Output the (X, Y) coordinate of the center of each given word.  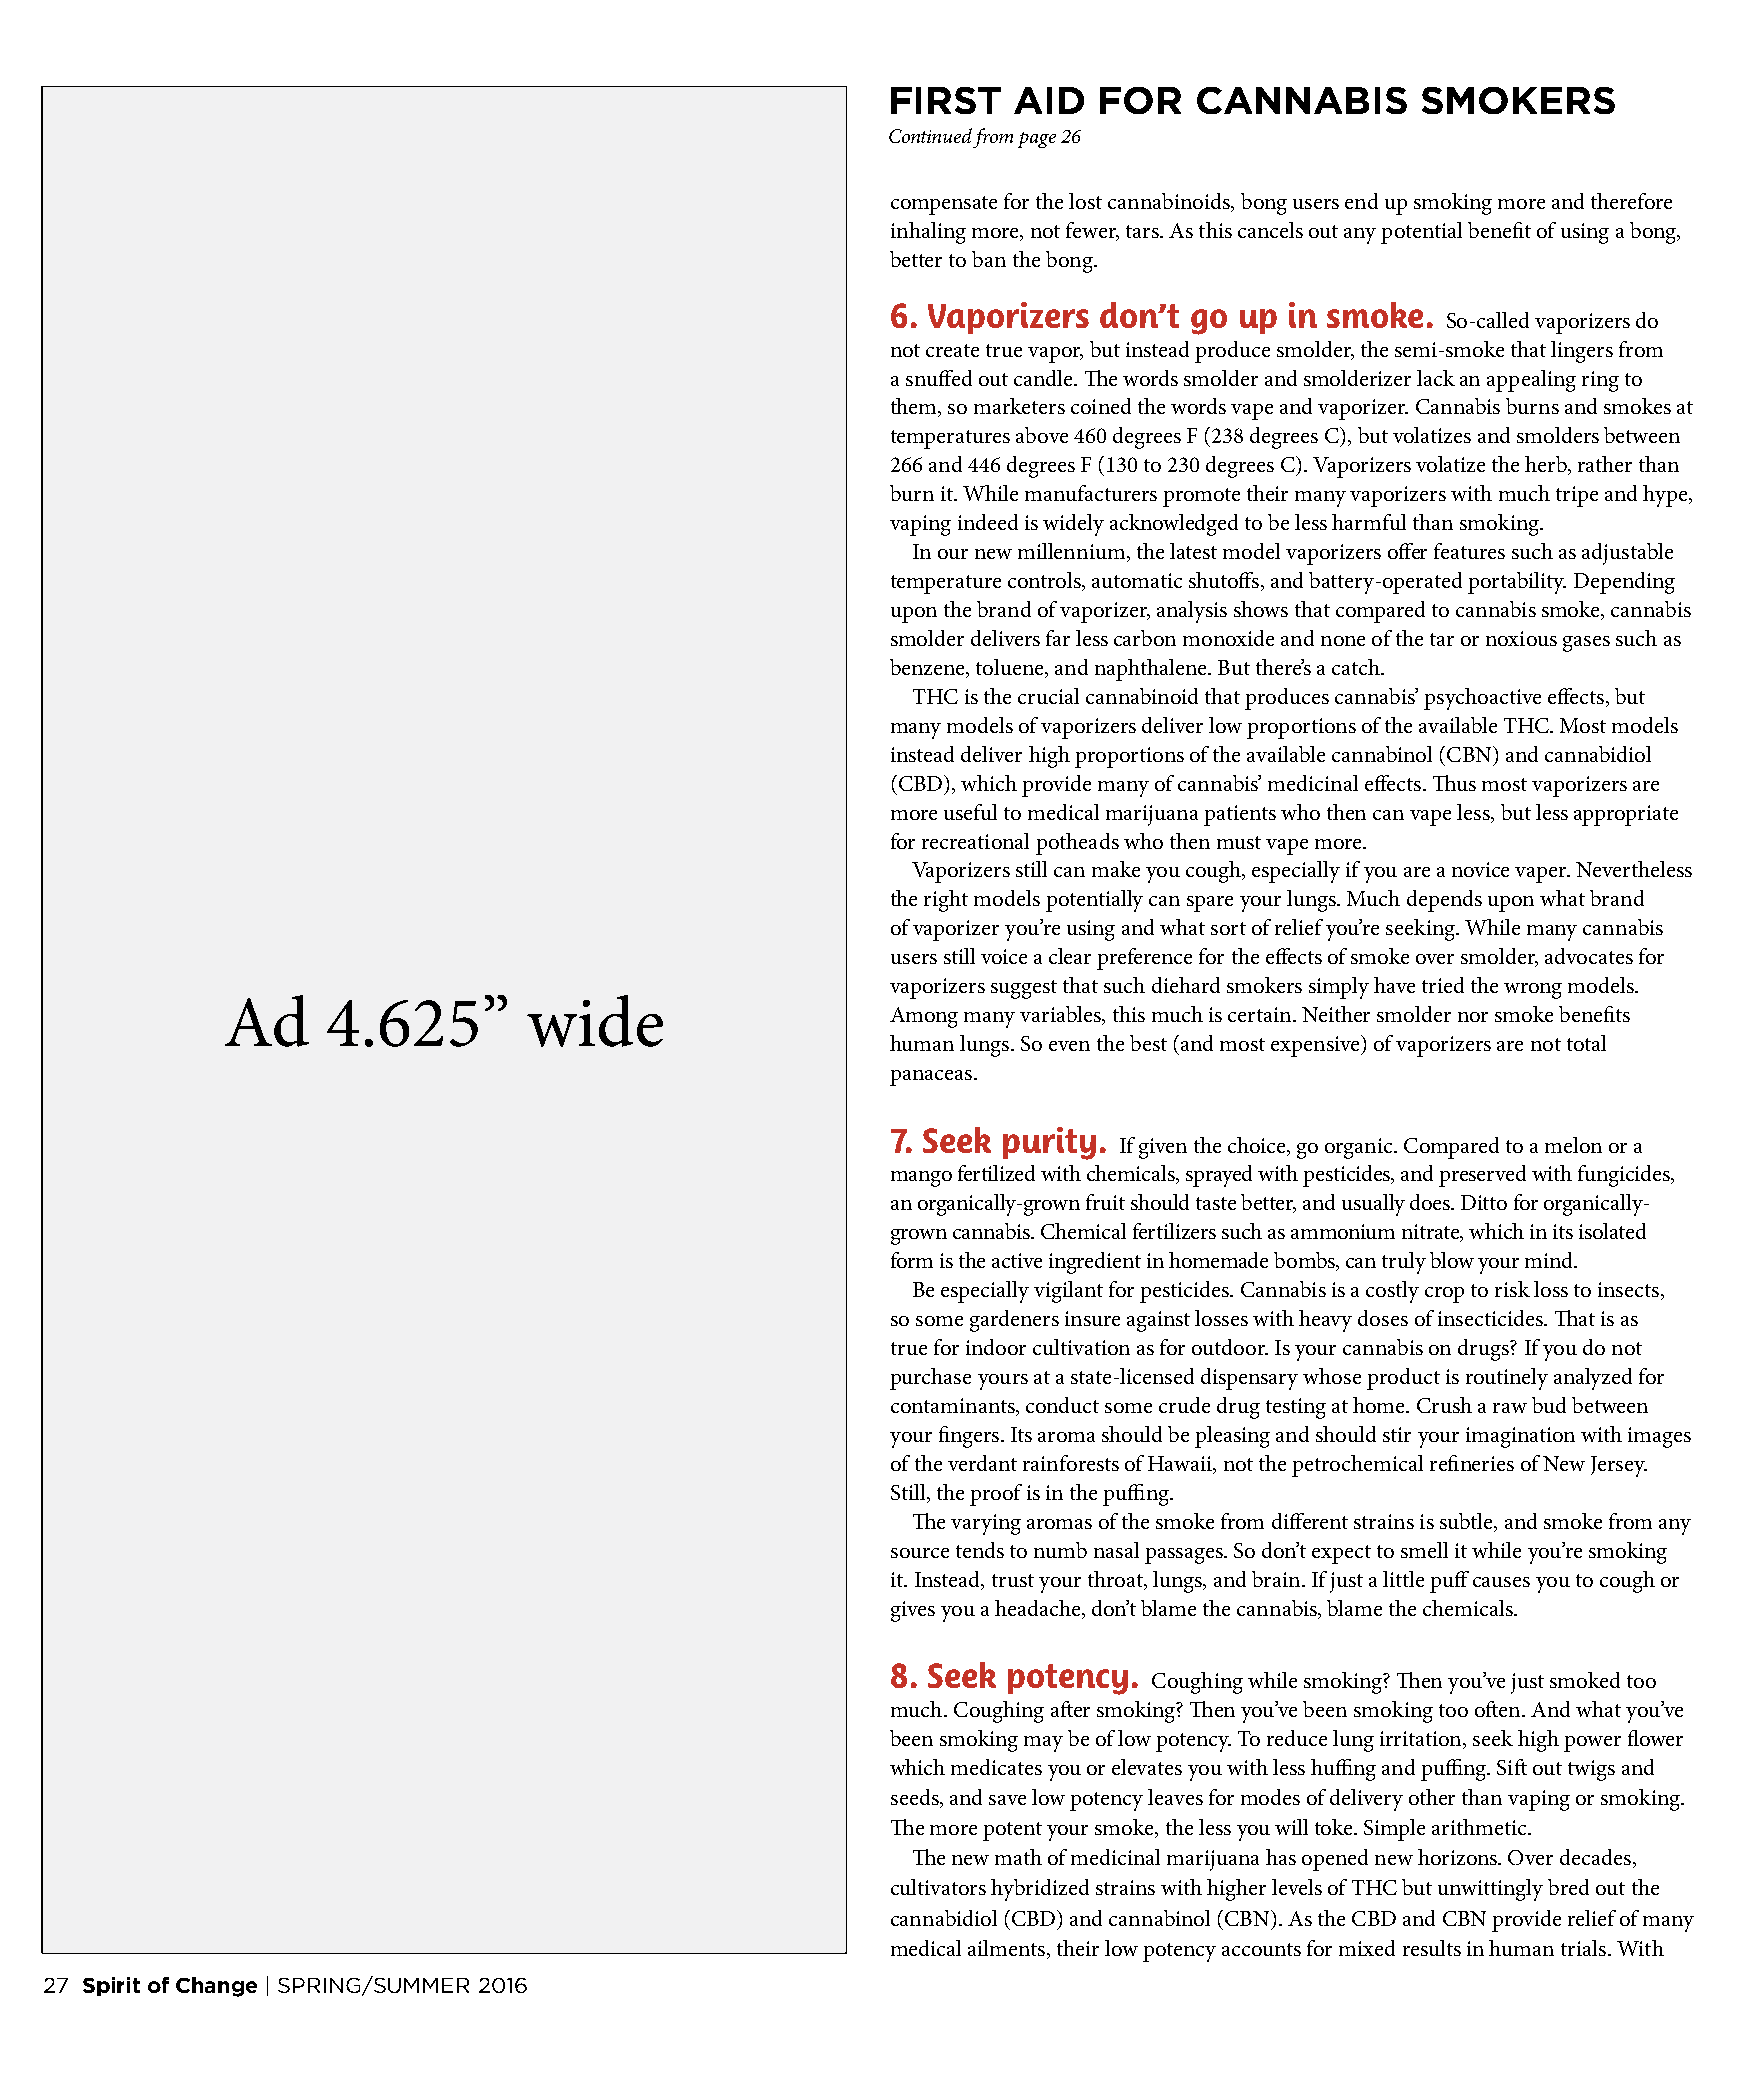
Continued (930, 135)
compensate (944, 205)
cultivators (938, 1887)
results (1432, 1948)
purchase (930, 1379)
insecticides (1491, 1318)
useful (970, 812)
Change (216, 1987)
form (912, 1260)
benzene (929, 668)
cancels (1270, 230)
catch (1357, 667)
